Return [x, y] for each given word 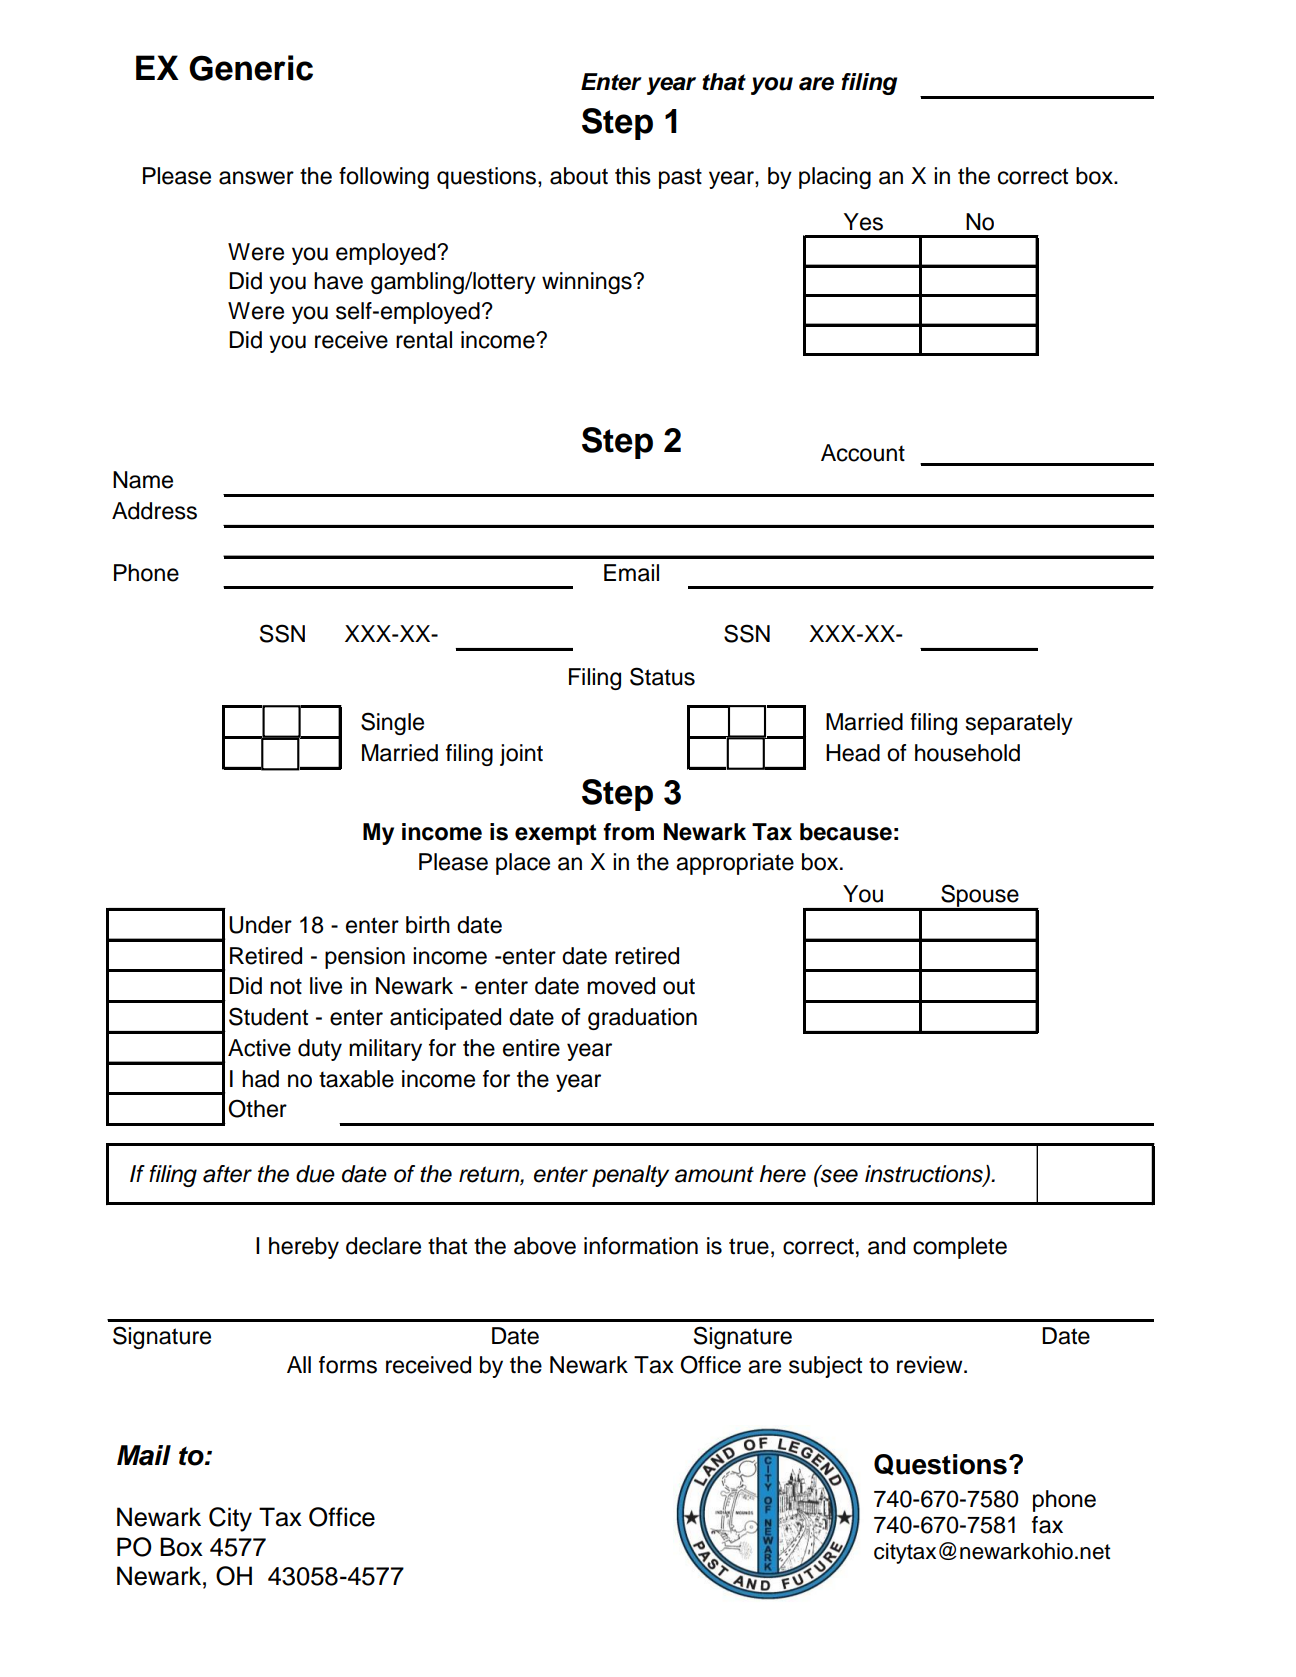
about [579, 176]
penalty [630, 1176]
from [628, 832]
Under [260, 925]
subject [825, 1367]
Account [863, 453]
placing [835, 178]
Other [257, 1108]
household [967, 753]
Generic [251, 68]
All [299, 1364]
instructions [925, 1175]
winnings [588, 283]
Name [143, 480]
